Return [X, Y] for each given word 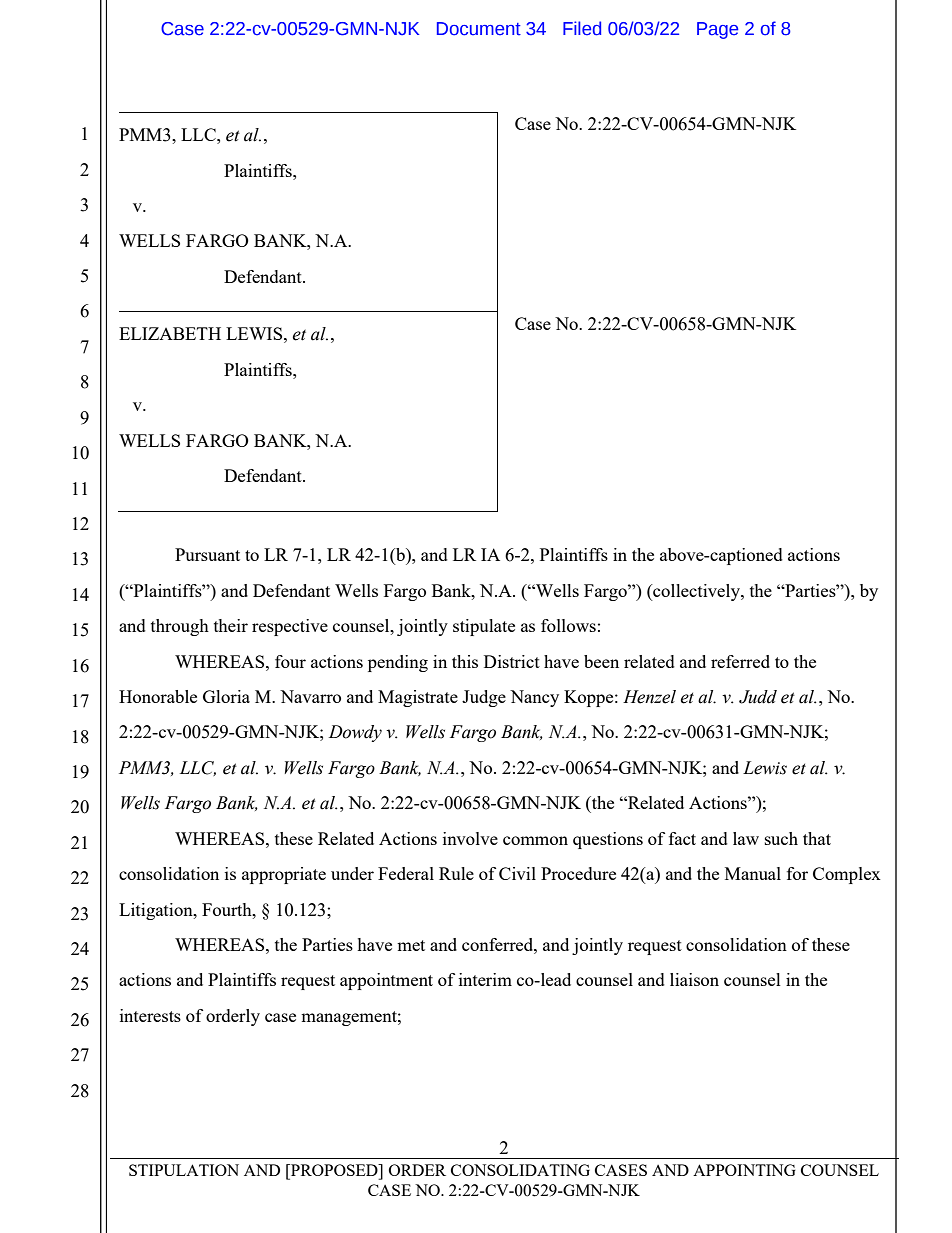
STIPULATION [184, 1170]
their [231, 625]
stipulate [484, 627]
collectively [696, 592]
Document [479, 29]
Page [717, 30]
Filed [582, 28]
